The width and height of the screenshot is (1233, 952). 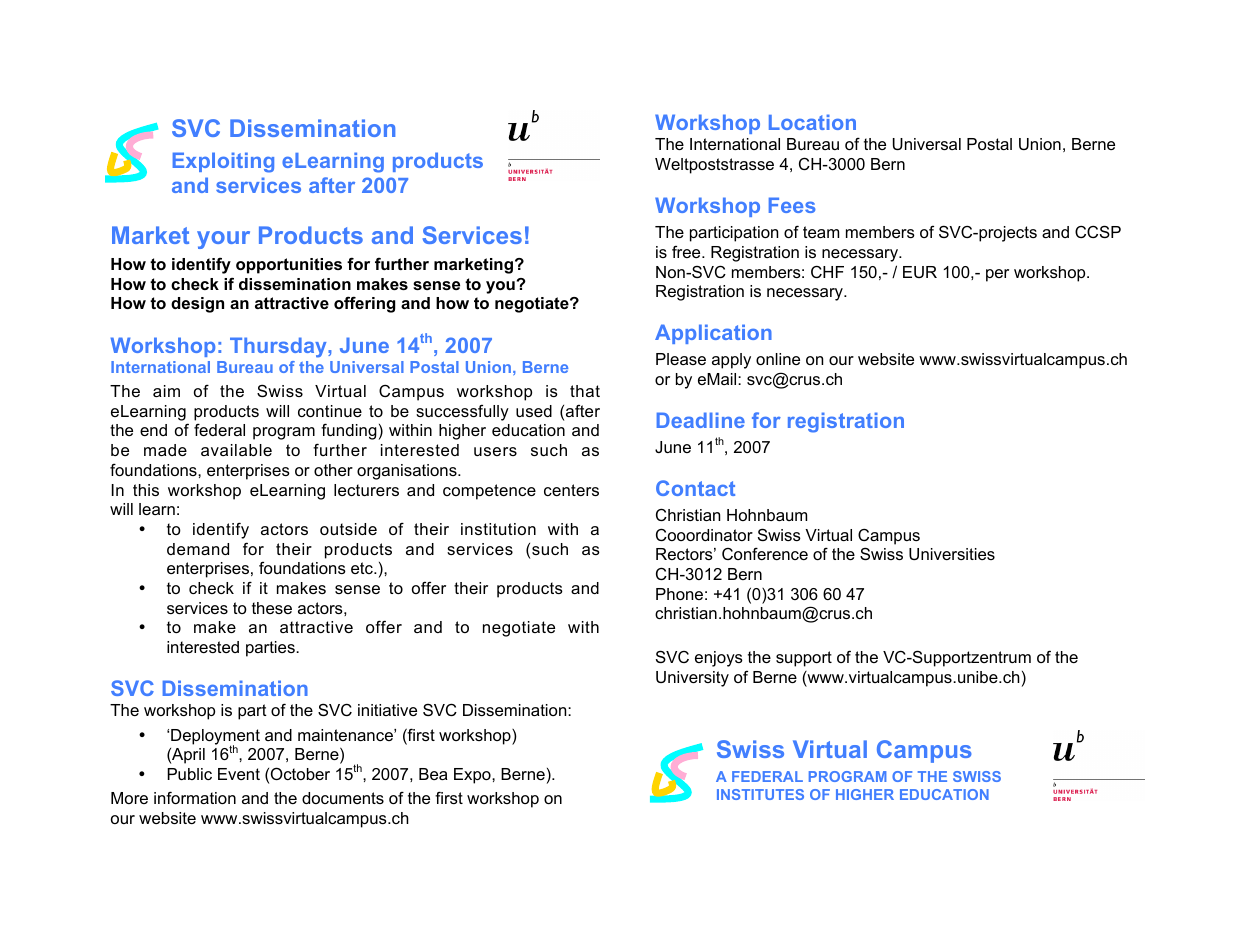 What do you see at coordinates (166, 391) in the screenshot?
I see `aim` at bounding box center [166, 391].
